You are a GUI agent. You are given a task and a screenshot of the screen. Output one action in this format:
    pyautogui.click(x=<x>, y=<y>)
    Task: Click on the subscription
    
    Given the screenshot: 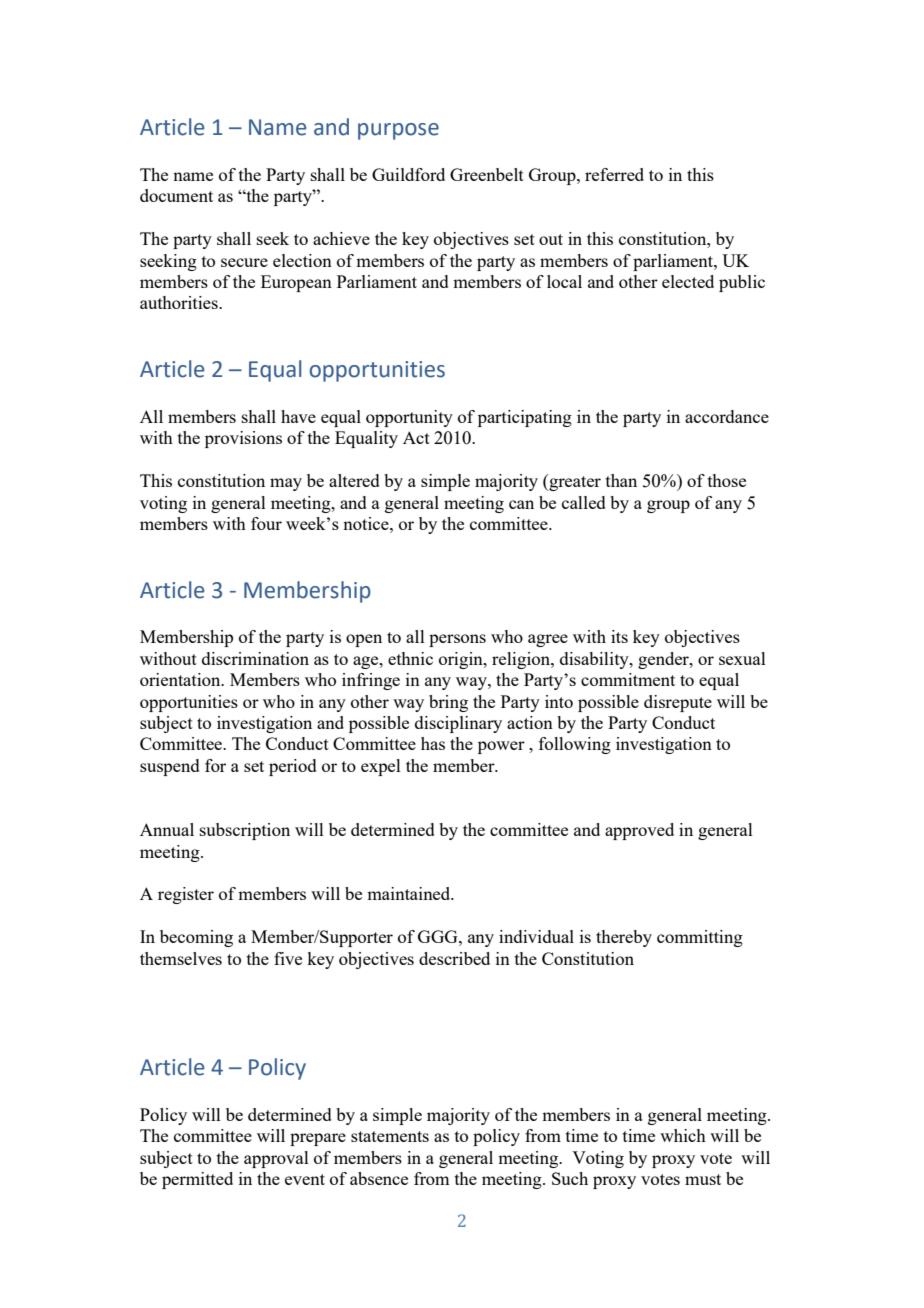 What is the action you would take?
    pyautogui.click(x=245, y=831)
